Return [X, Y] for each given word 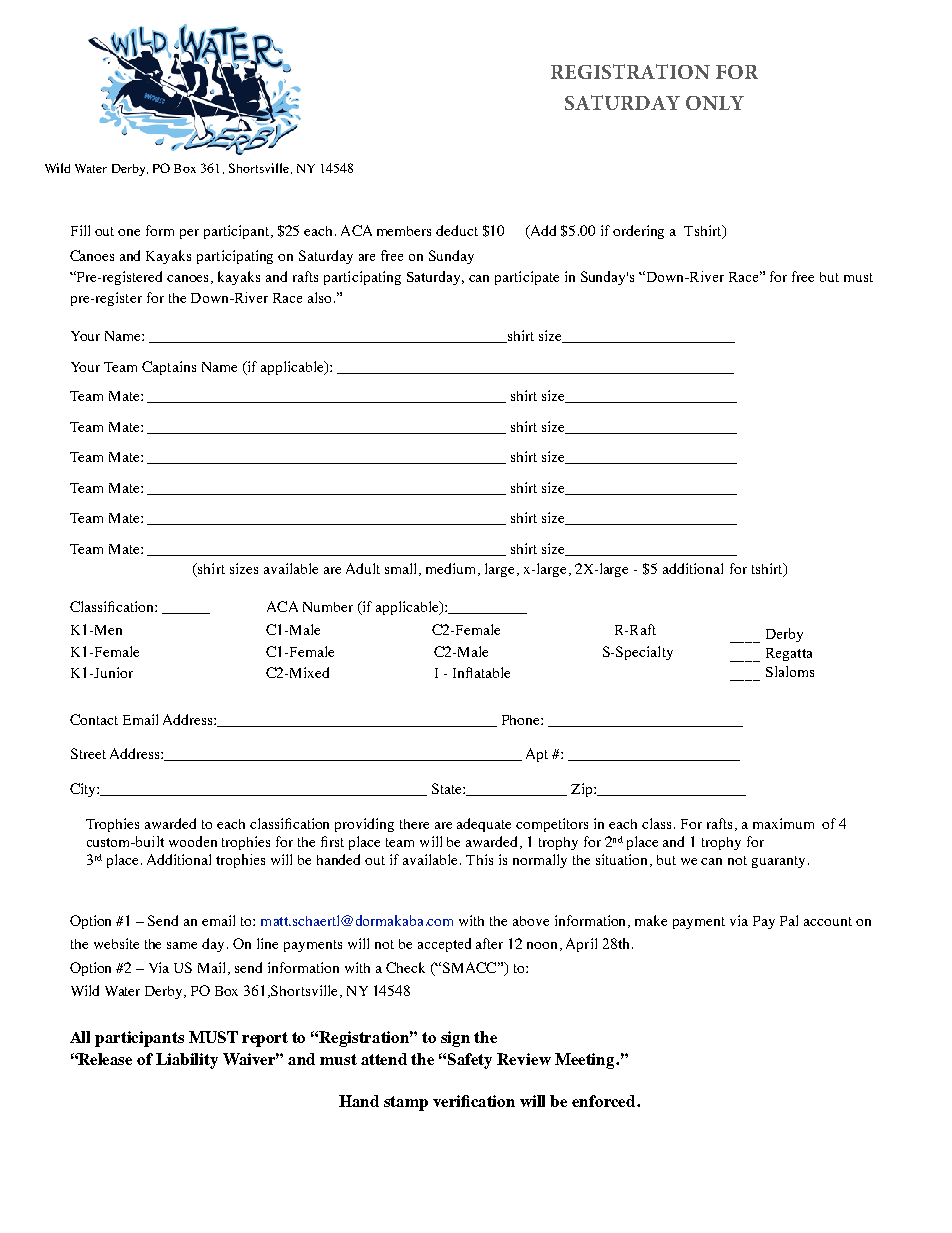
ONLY [715, 103]
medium [453, 569]
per [189, 234]
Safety [470, 1061]
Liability [187, 1061]
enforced [605, 1101]
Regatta [789, 654]
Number [328, 607]
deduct [457, 230]
